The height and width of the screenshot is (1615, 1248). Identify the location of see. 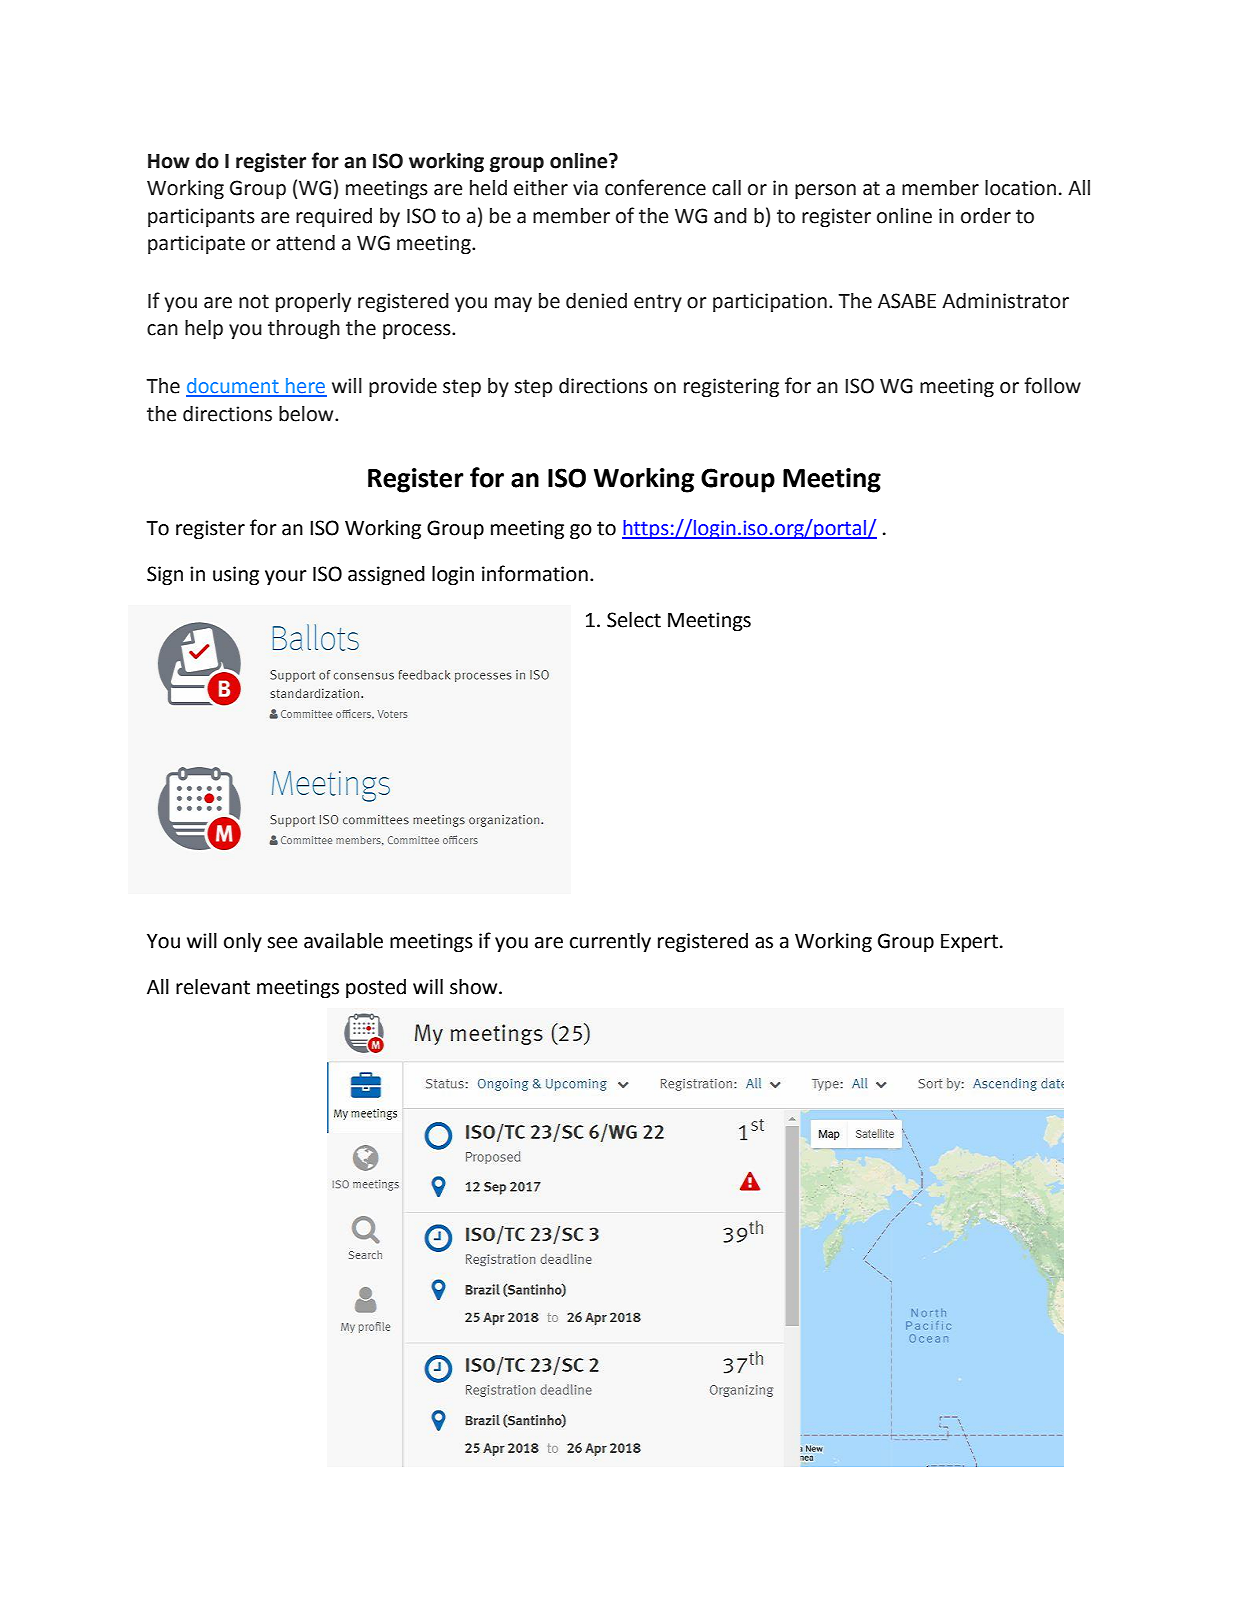
(282, 943).
